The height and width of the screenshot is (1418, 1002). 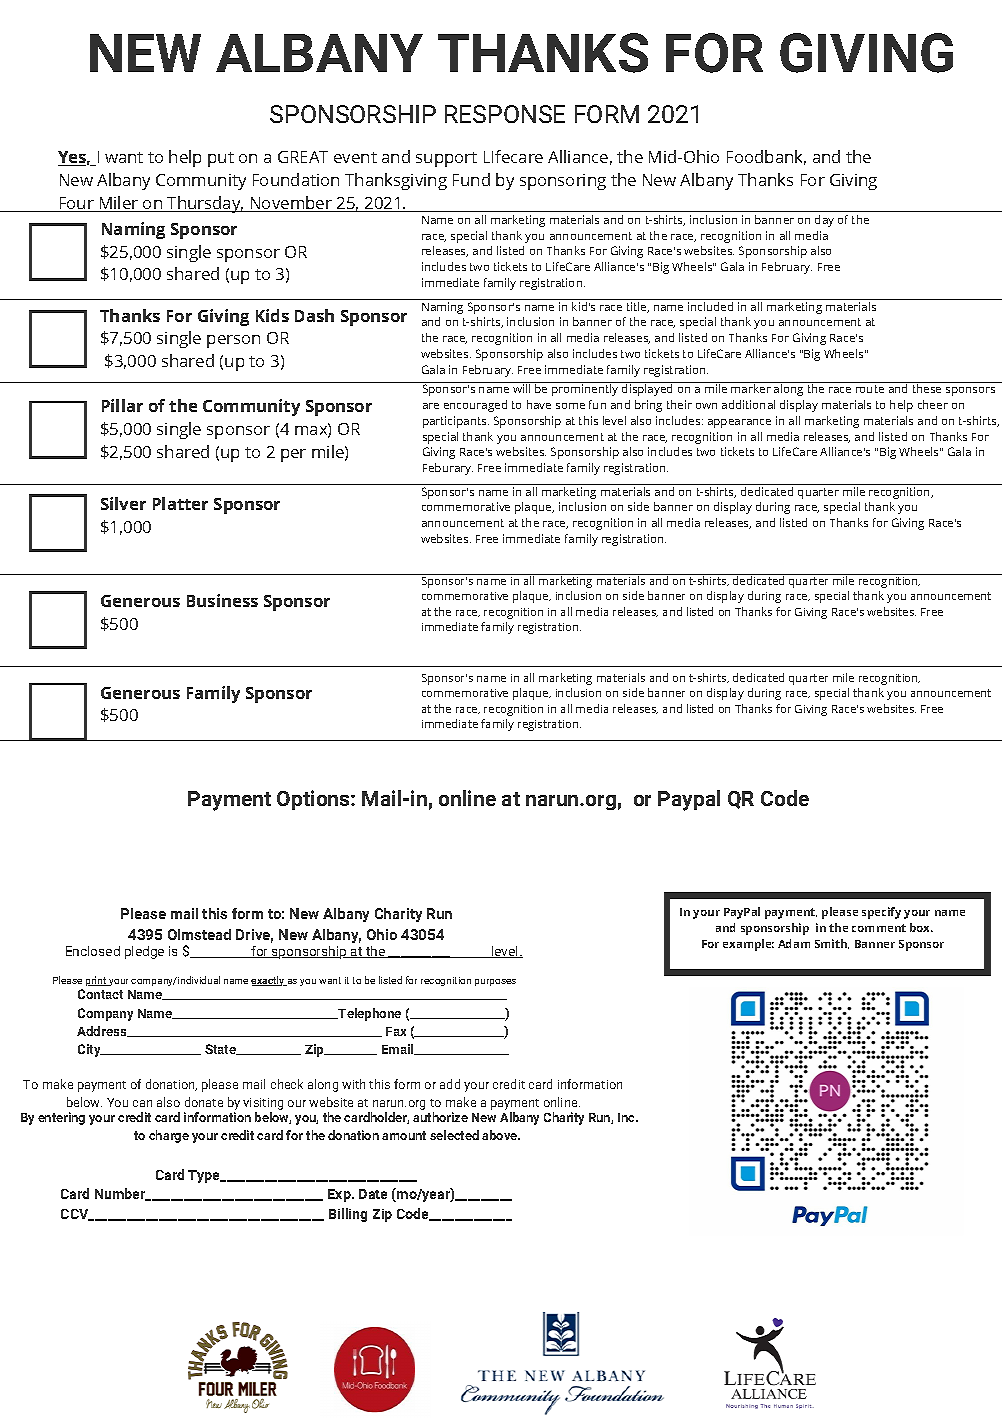 What do you see at coordinates (169, 1136) in the screenshot?
I see `charge` at bounding box center [169, 1136].
